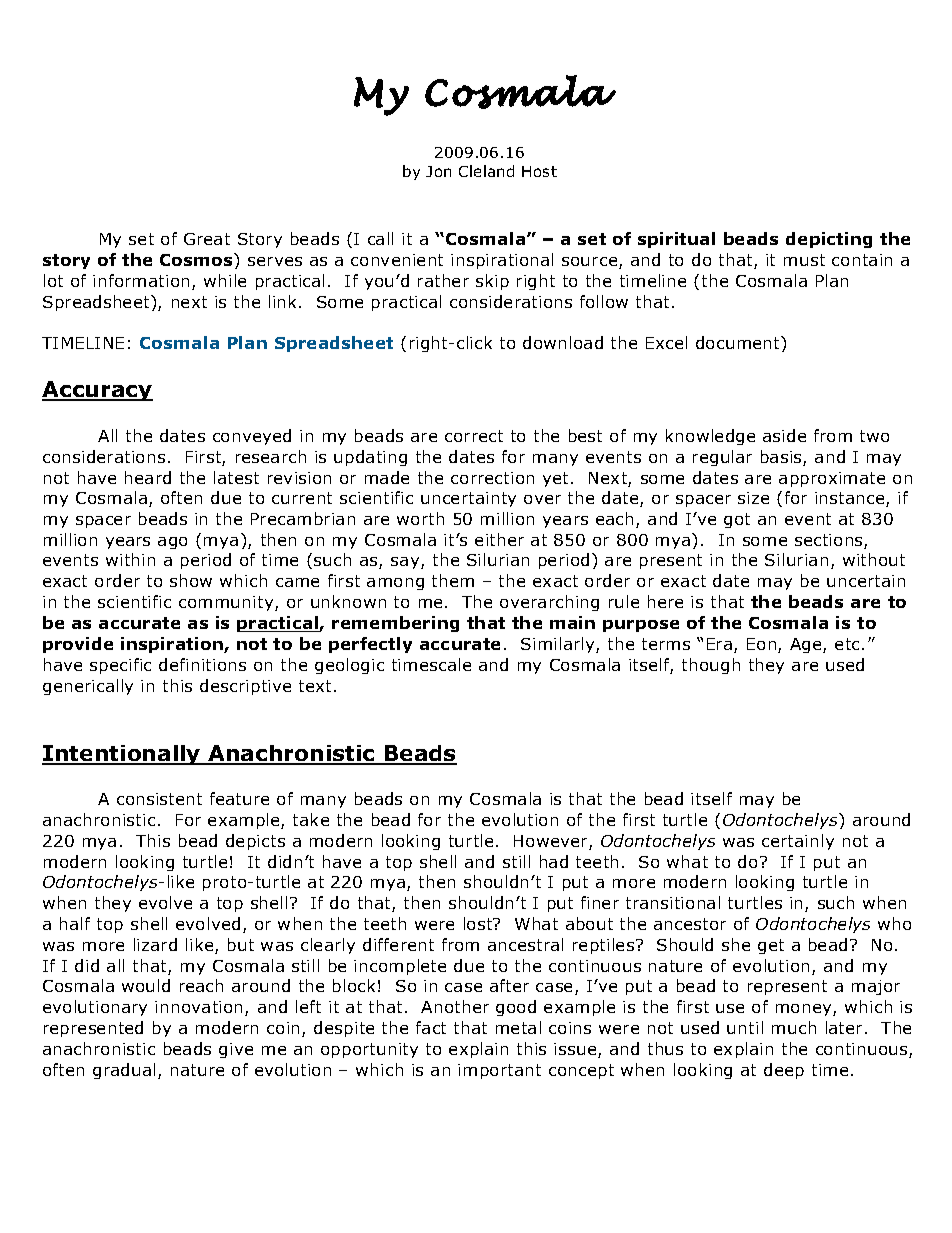  Describe the element at coordinates (207, 239) in the page. I see `Great` at that location.
